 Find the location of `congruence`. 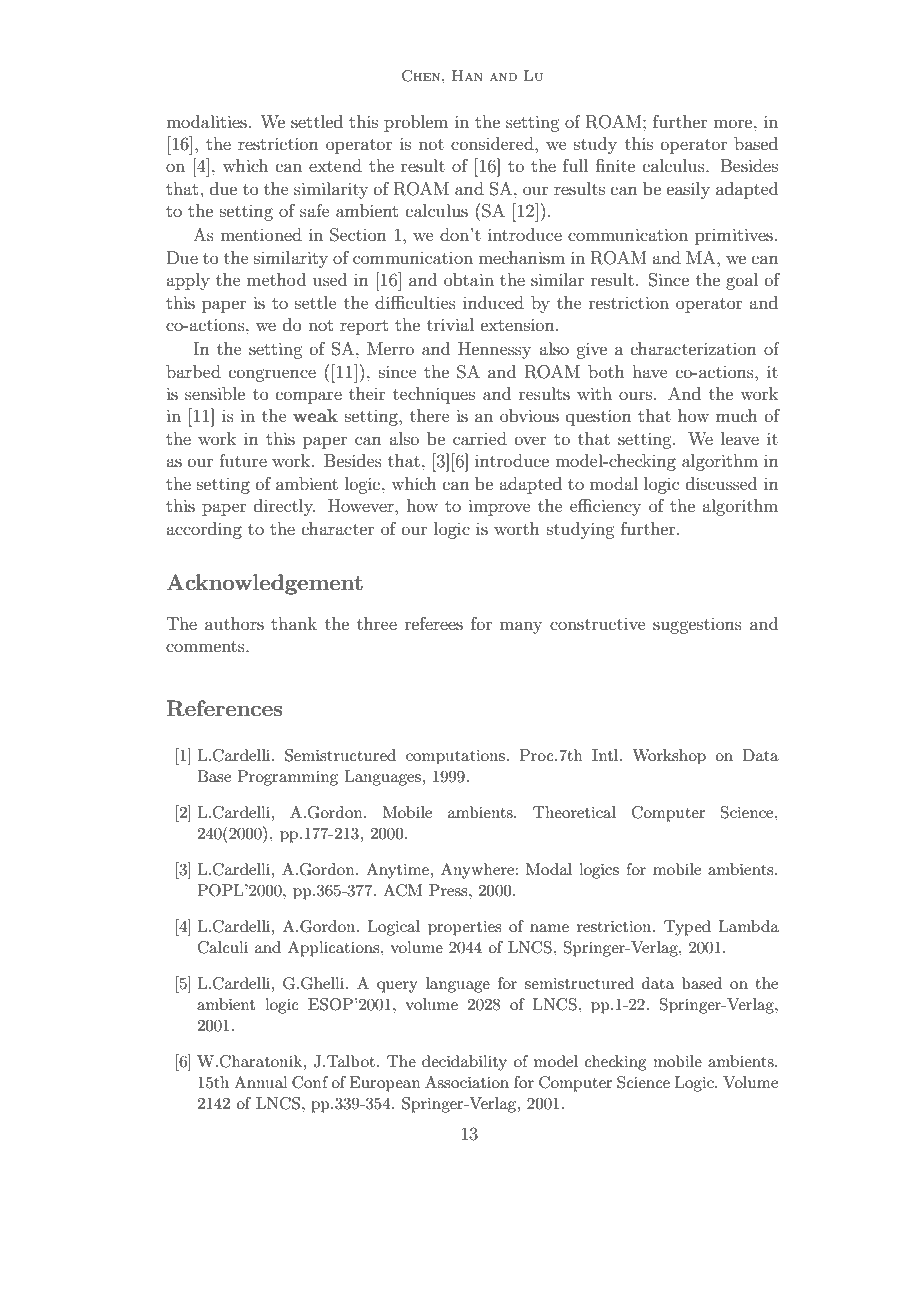

congruence is located at coordinates (272, 375).
